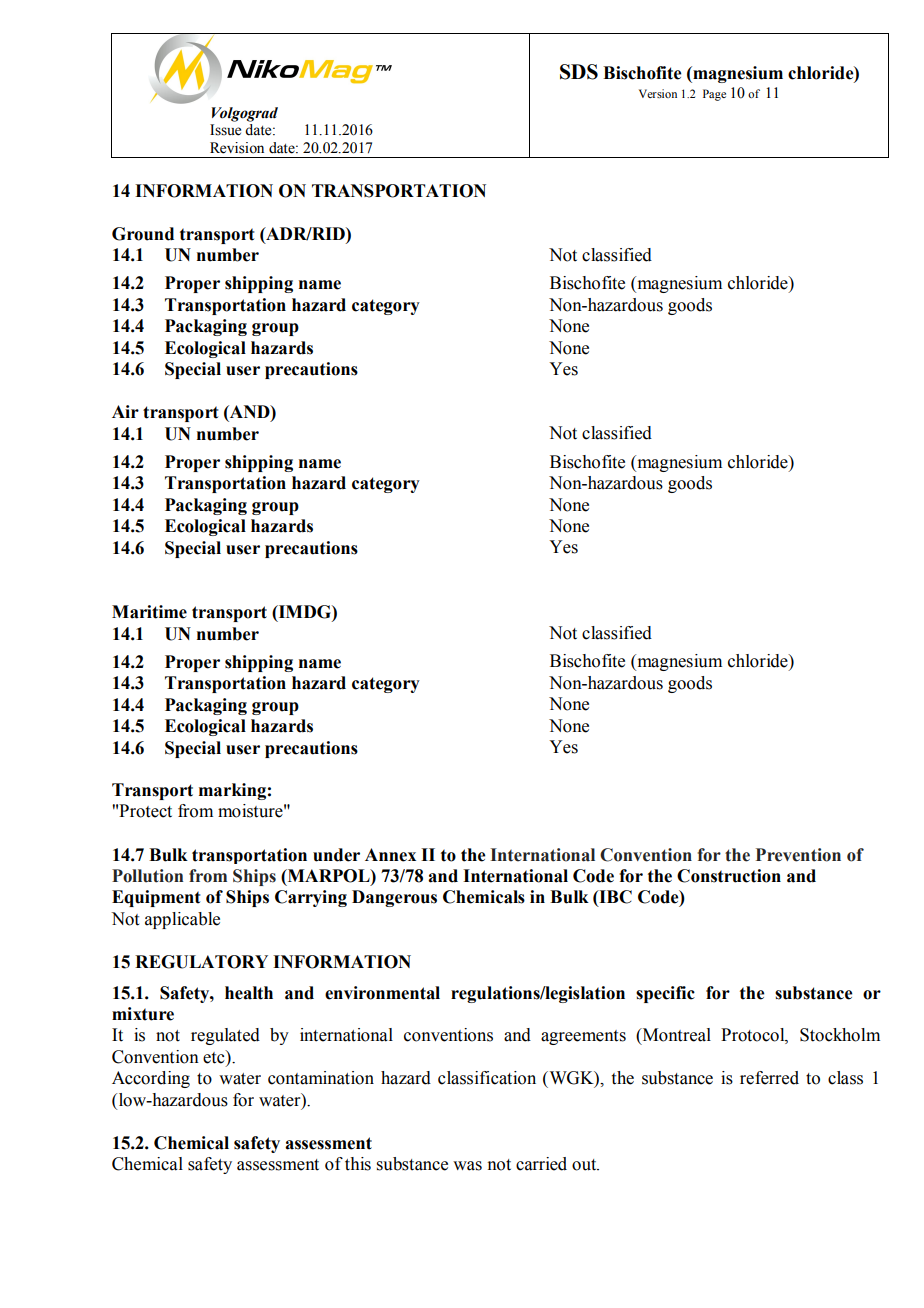  I want to click on Version, so click(658, 93).
